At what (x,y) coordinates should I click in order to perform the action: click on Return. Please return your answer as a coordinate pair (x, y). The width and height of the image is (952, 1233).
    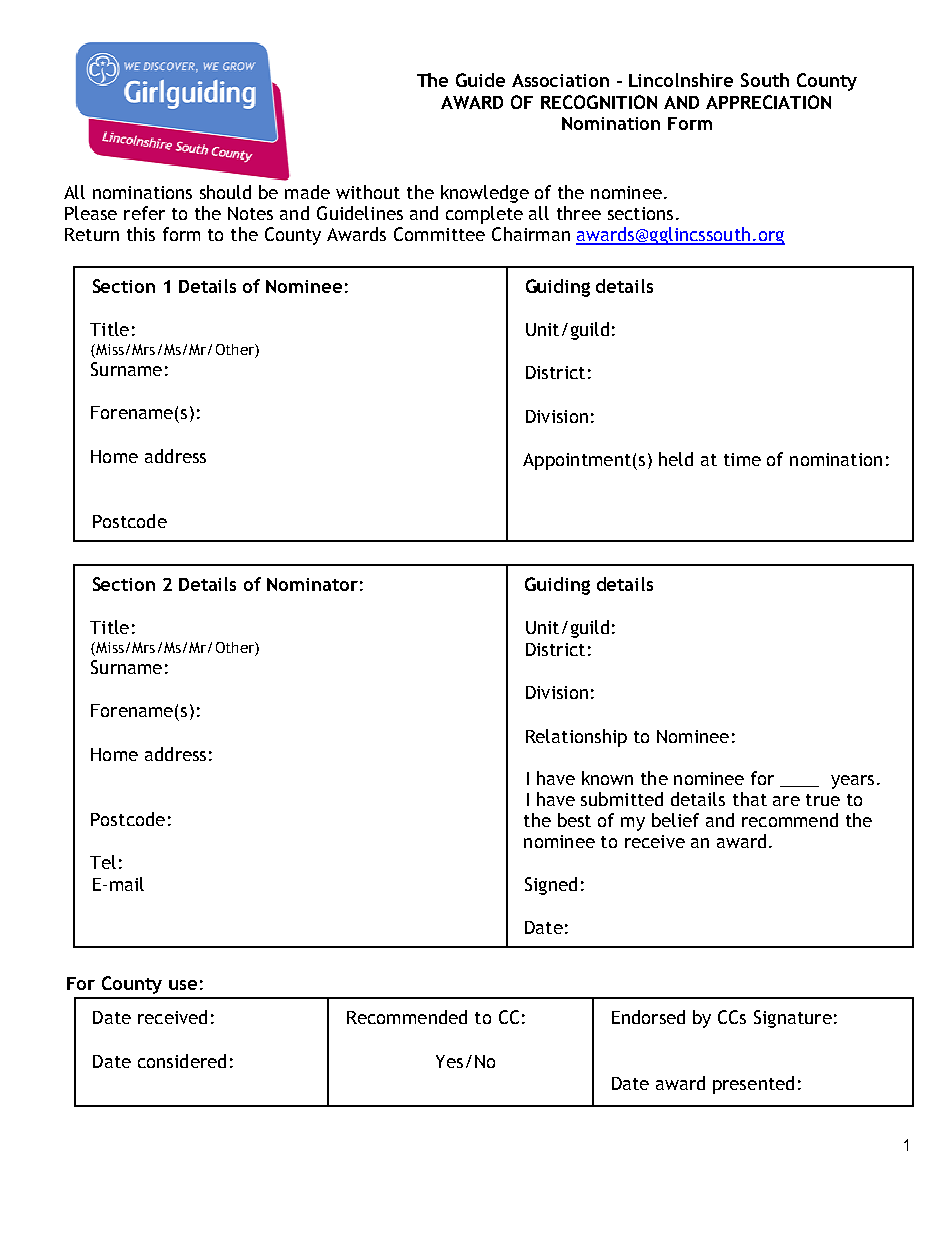
    Looking at the image, I should click on (92, 234).
